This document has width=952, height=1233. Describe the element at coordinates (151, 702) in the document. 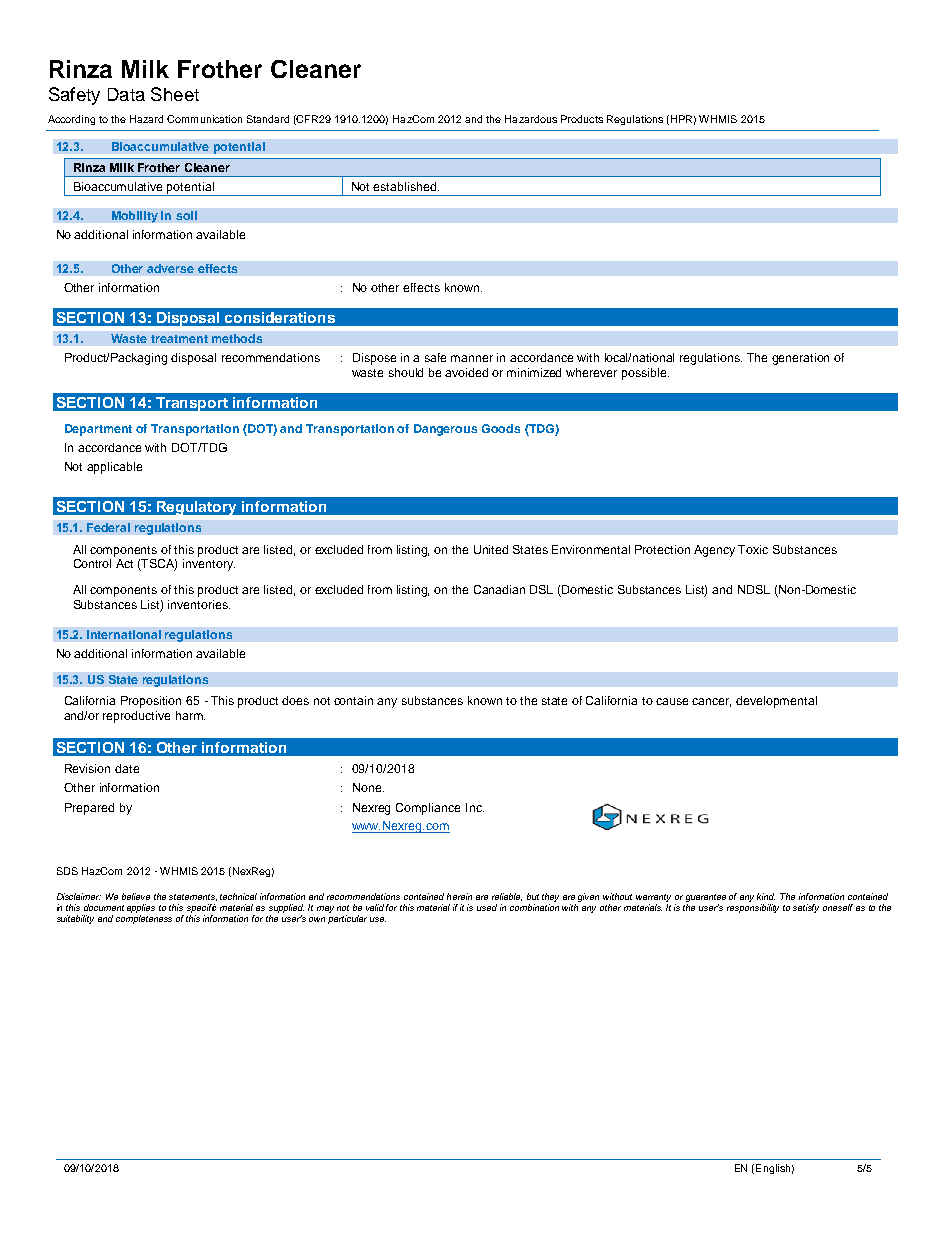

I see `Proposition` at that location.
